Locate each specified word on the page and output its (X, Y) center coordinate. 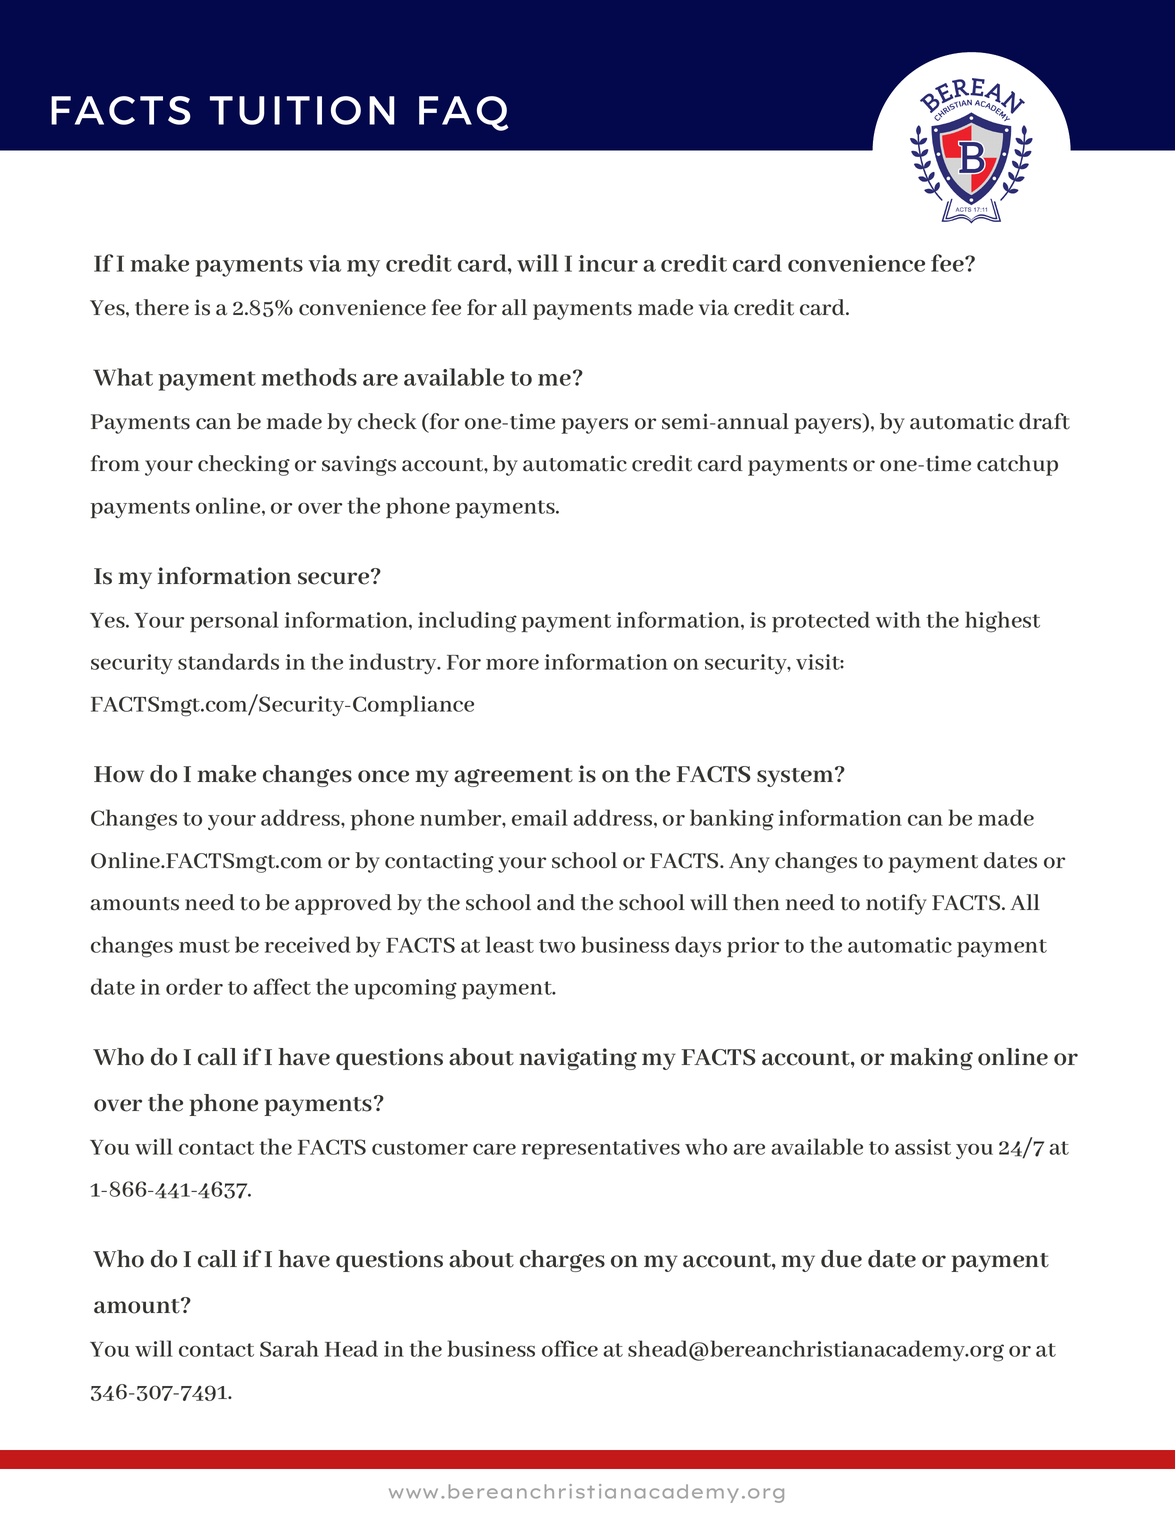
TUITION (302, 110)
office (570, 1348)
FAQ (464, 113)
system (796, 777)
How (119, 774)
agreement (513, 777)
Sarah (289, 1348)
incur (608, 263)
